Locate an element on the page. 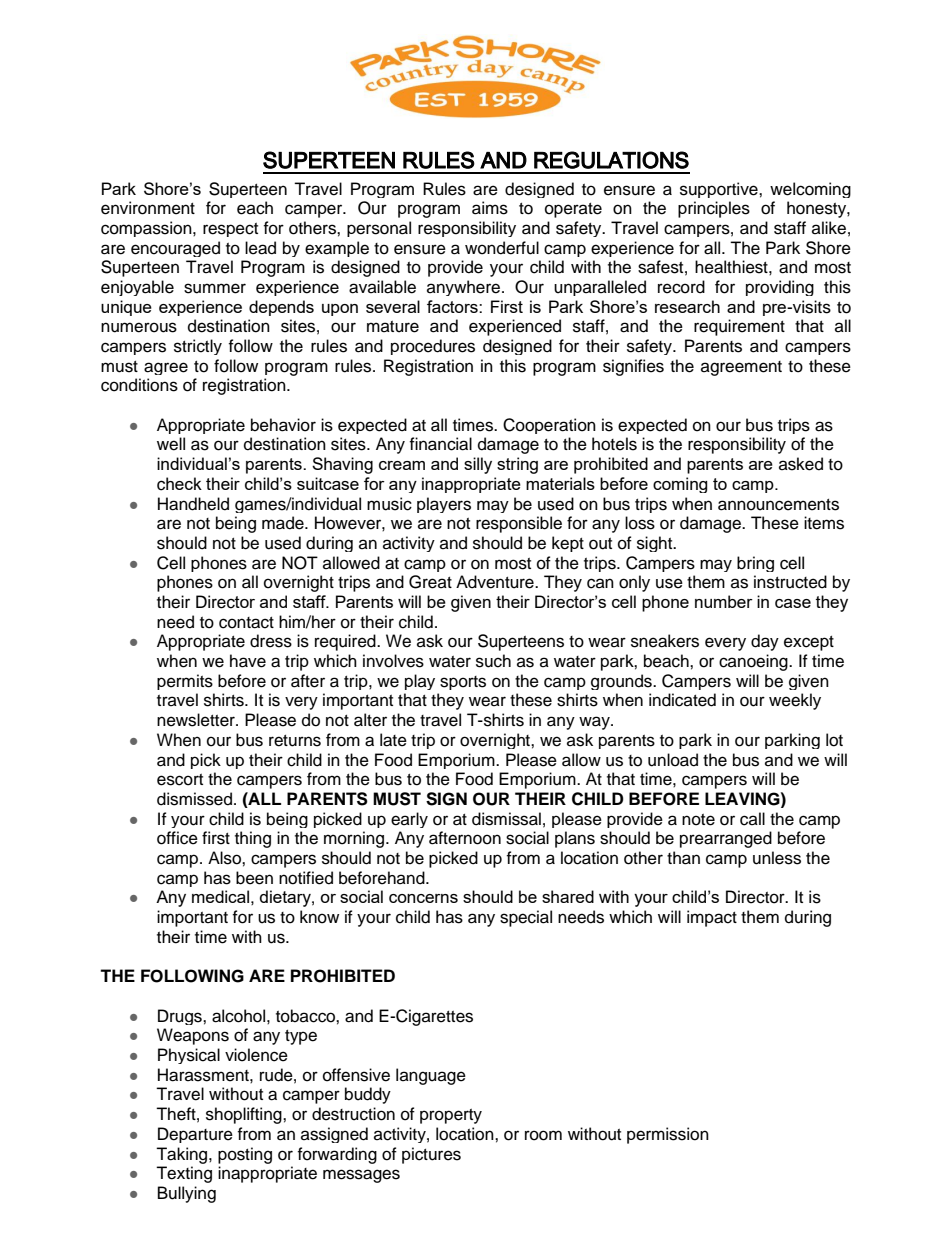 This image has width=952, height=1233. respect is located at coordinates (230, 230).
